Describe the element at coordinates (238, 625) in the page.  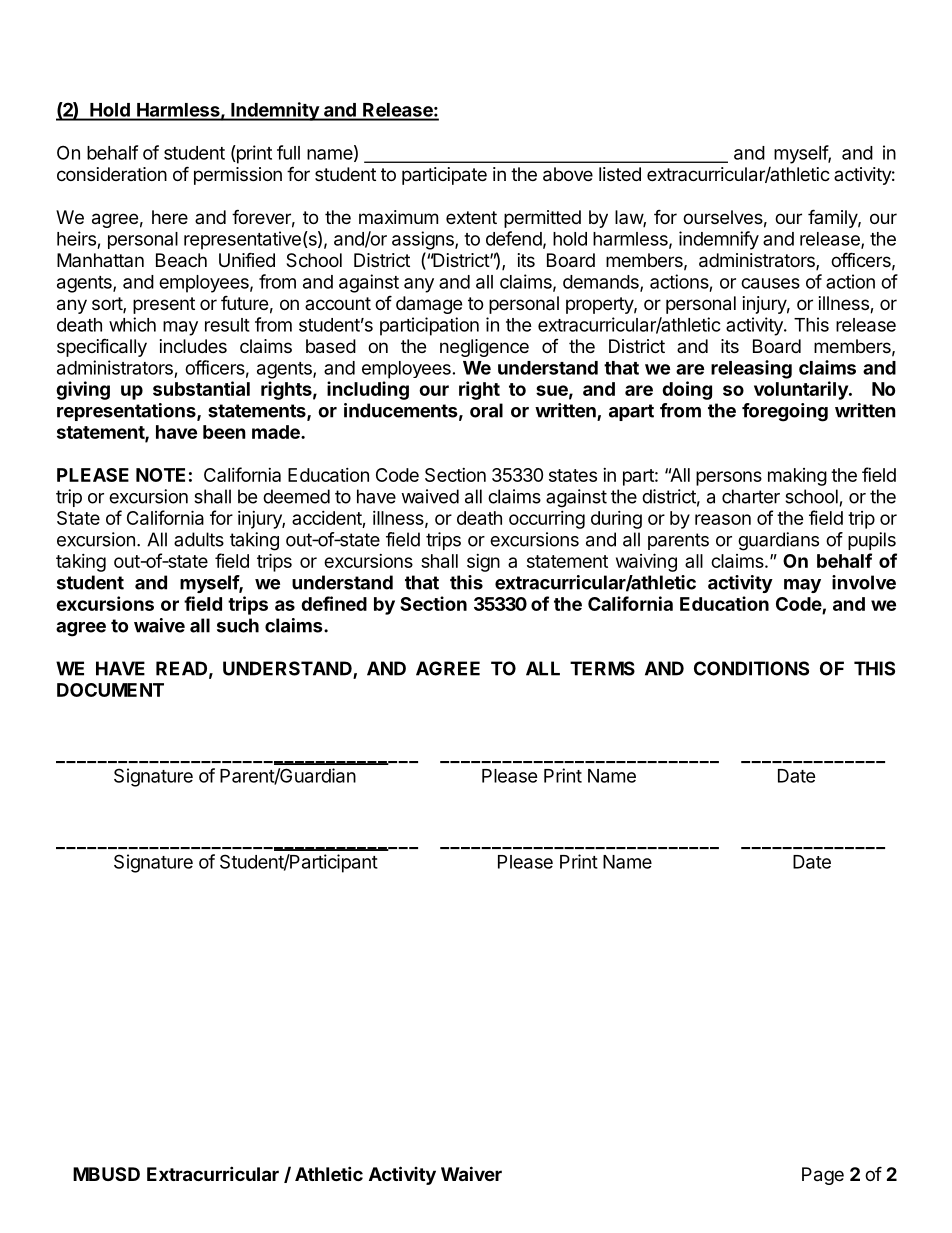
I see `such` at that location.
